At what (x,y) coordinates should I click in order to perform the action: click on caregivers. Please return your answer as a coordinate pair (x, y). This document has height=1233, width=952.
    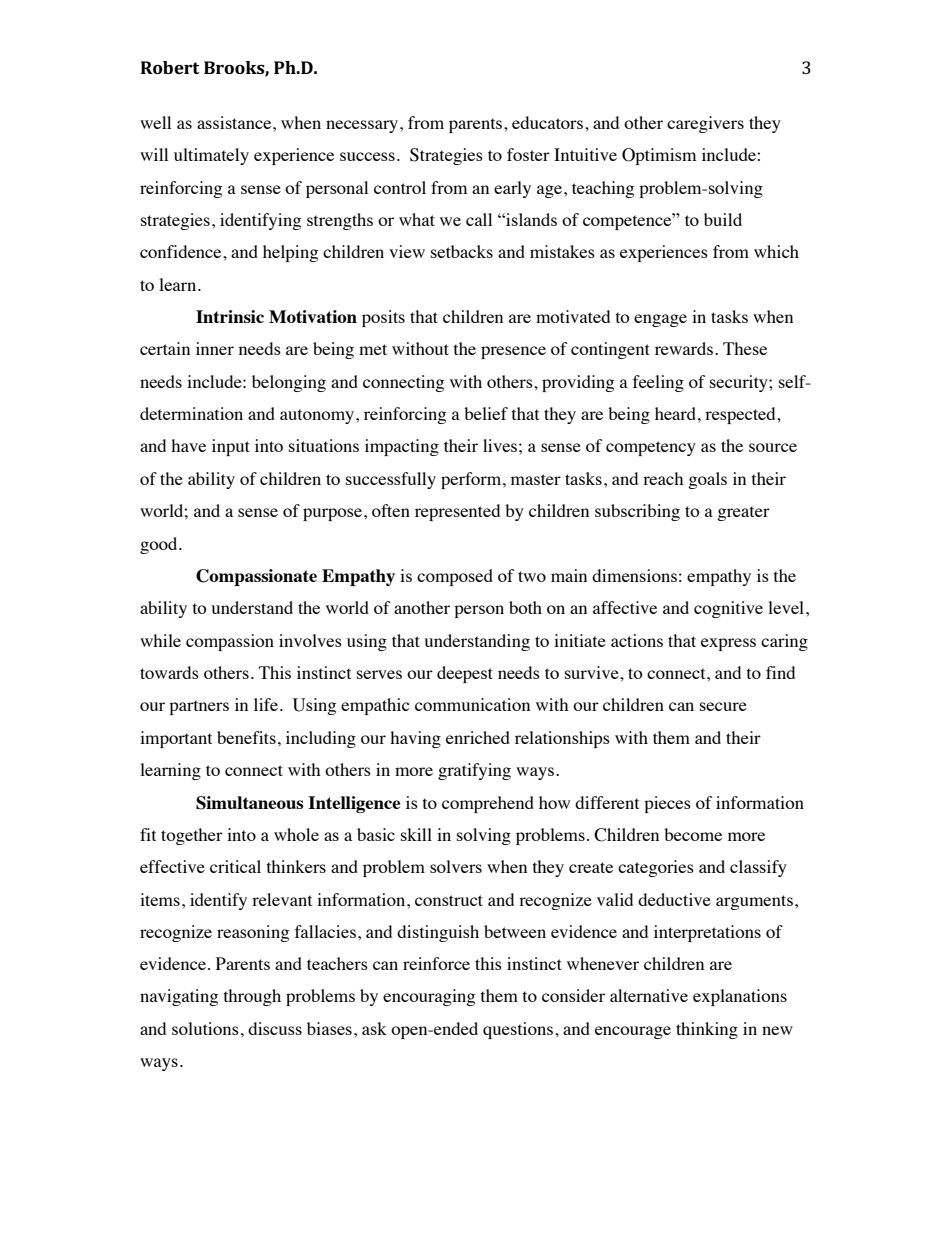
    Looking at the image, I should click on (705, 124).
